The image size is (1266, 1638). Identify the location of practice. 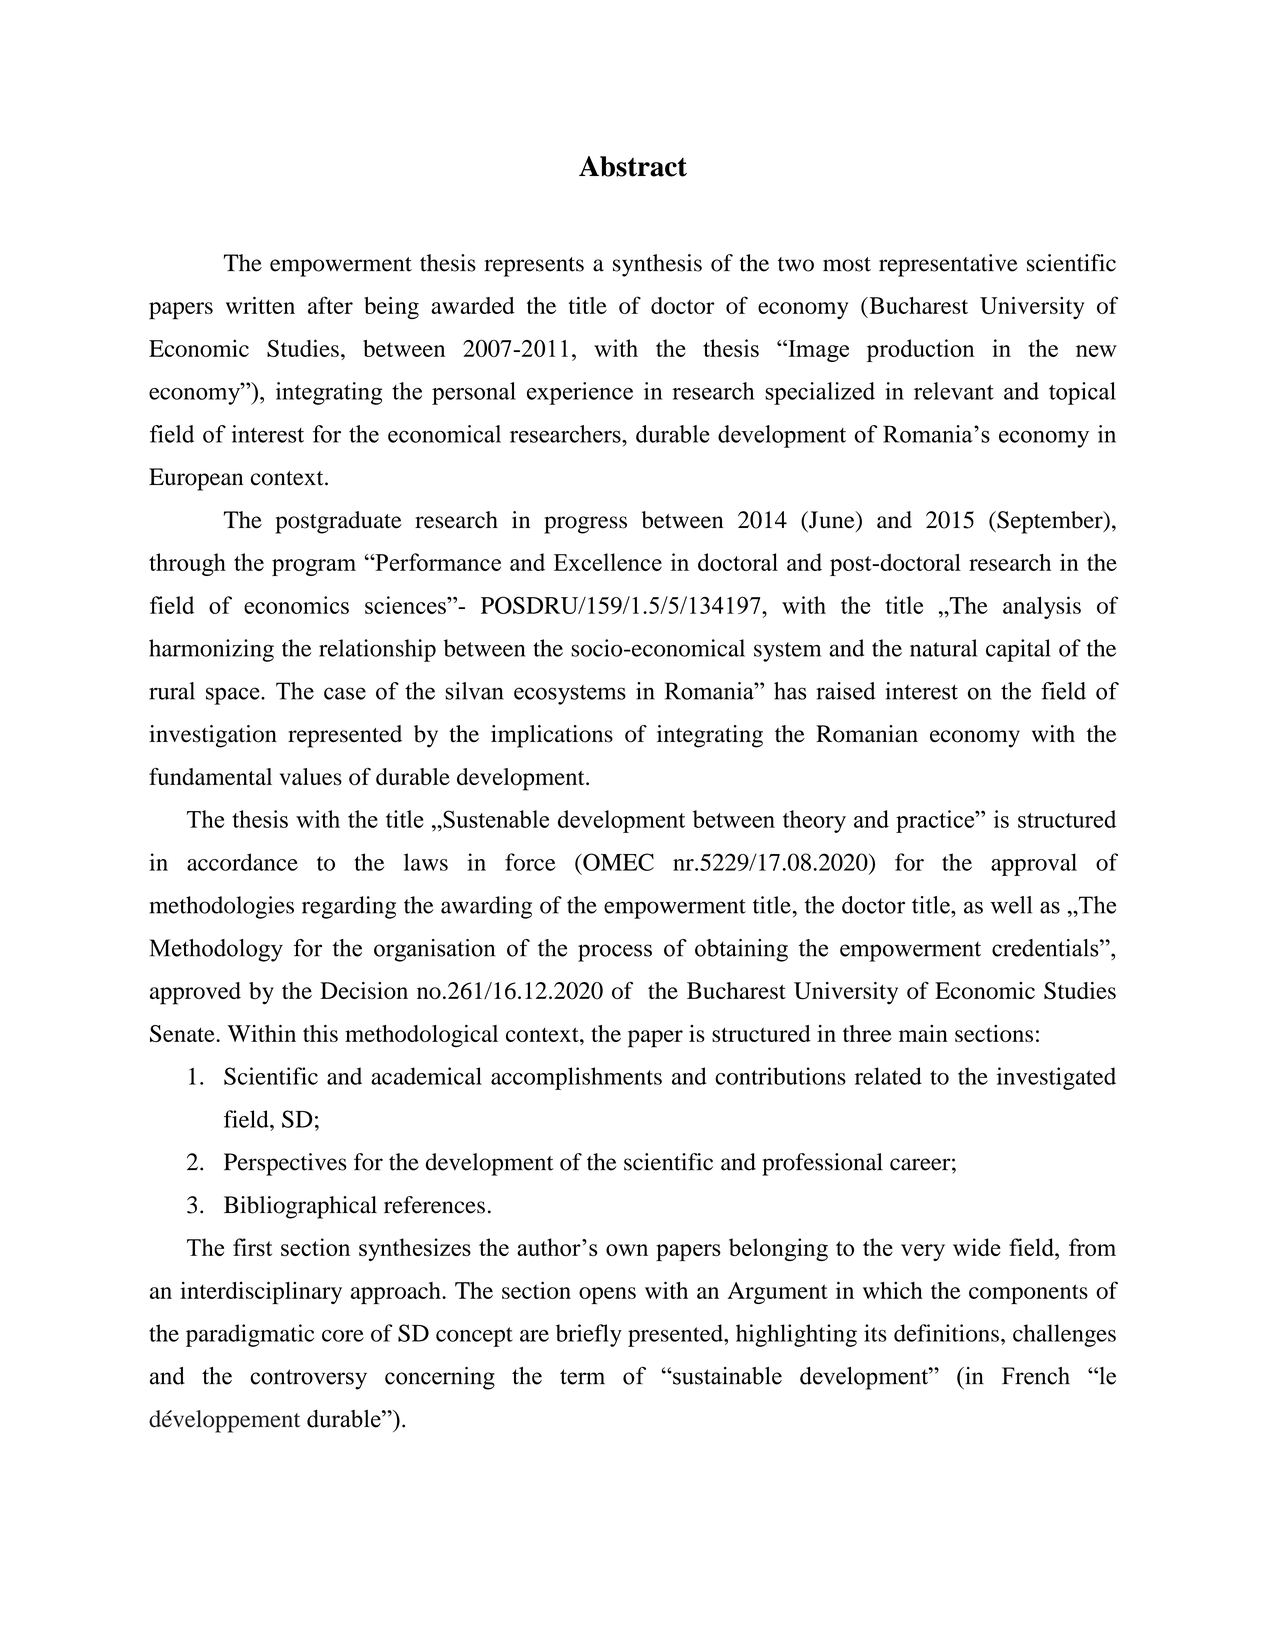
(936, 821).
